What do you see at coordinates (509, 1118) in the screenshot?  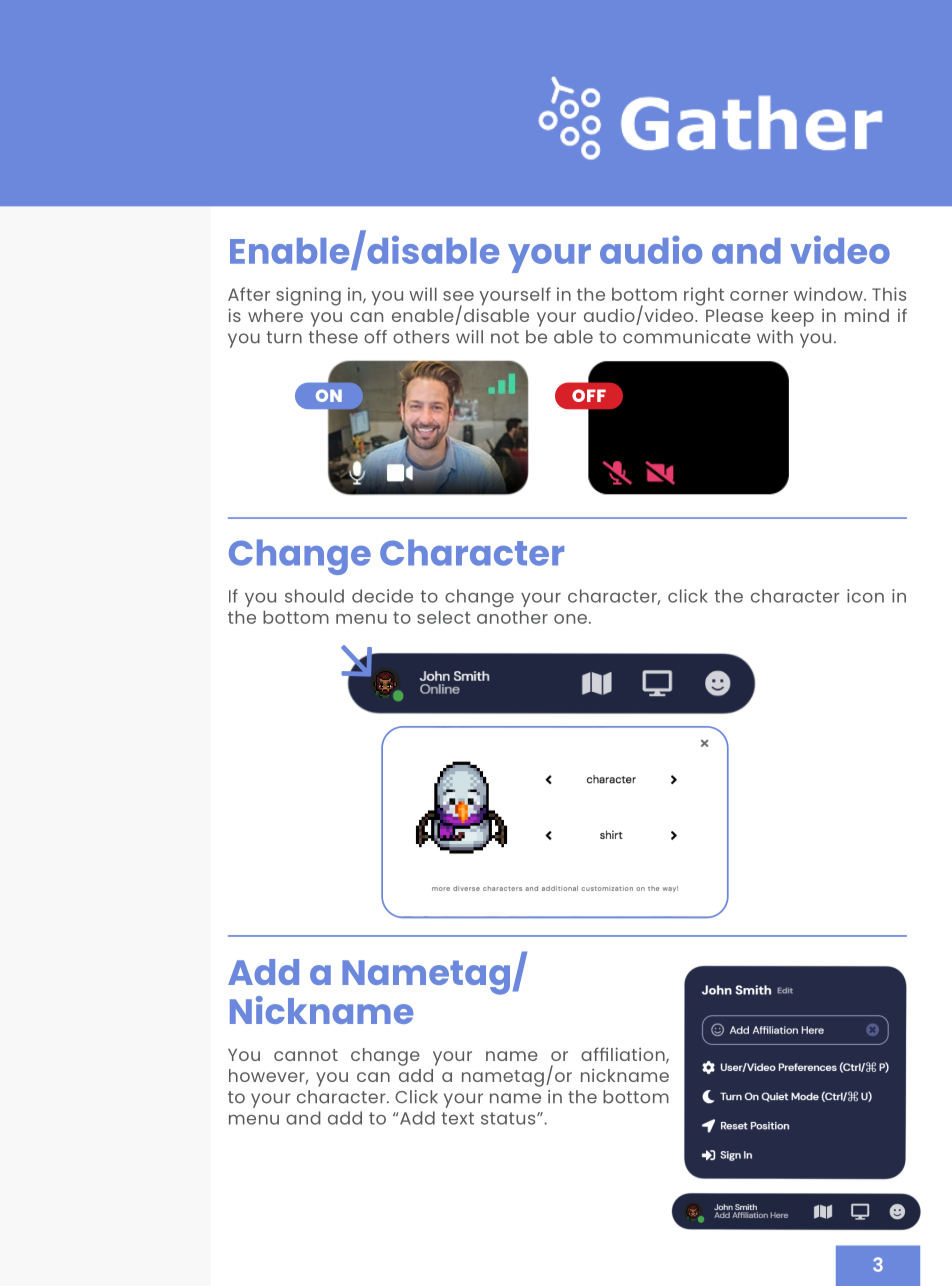 I see `status` at bounding box center [509, 1118].
